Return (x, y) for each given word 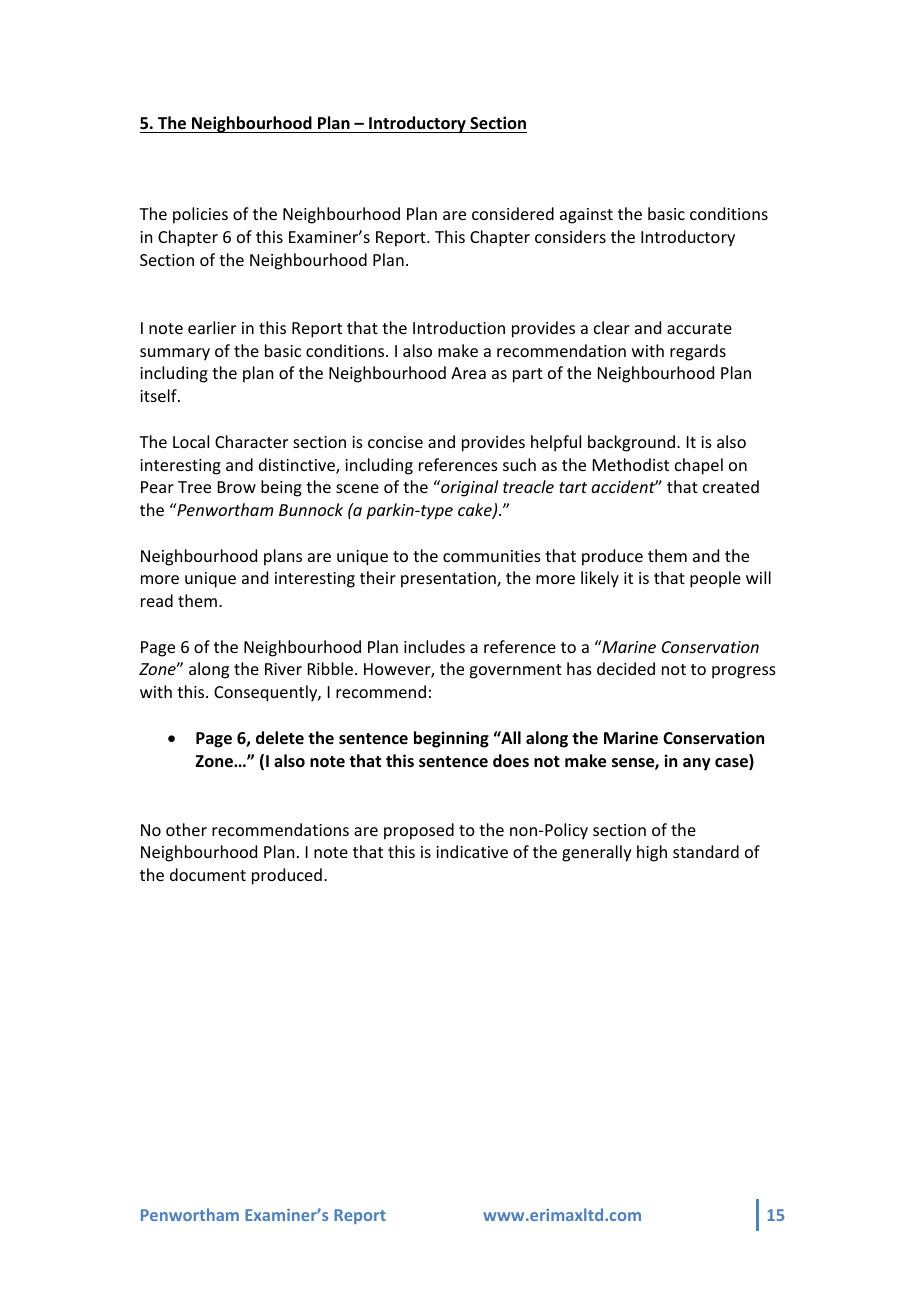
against (586, 216)
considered (513, 213)
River (283, 669)
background (633, 443)
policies (200, 215)
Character (251, 441)
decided (626, 668)
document (208, 874)
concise (395, 442)
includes (434, 646)
